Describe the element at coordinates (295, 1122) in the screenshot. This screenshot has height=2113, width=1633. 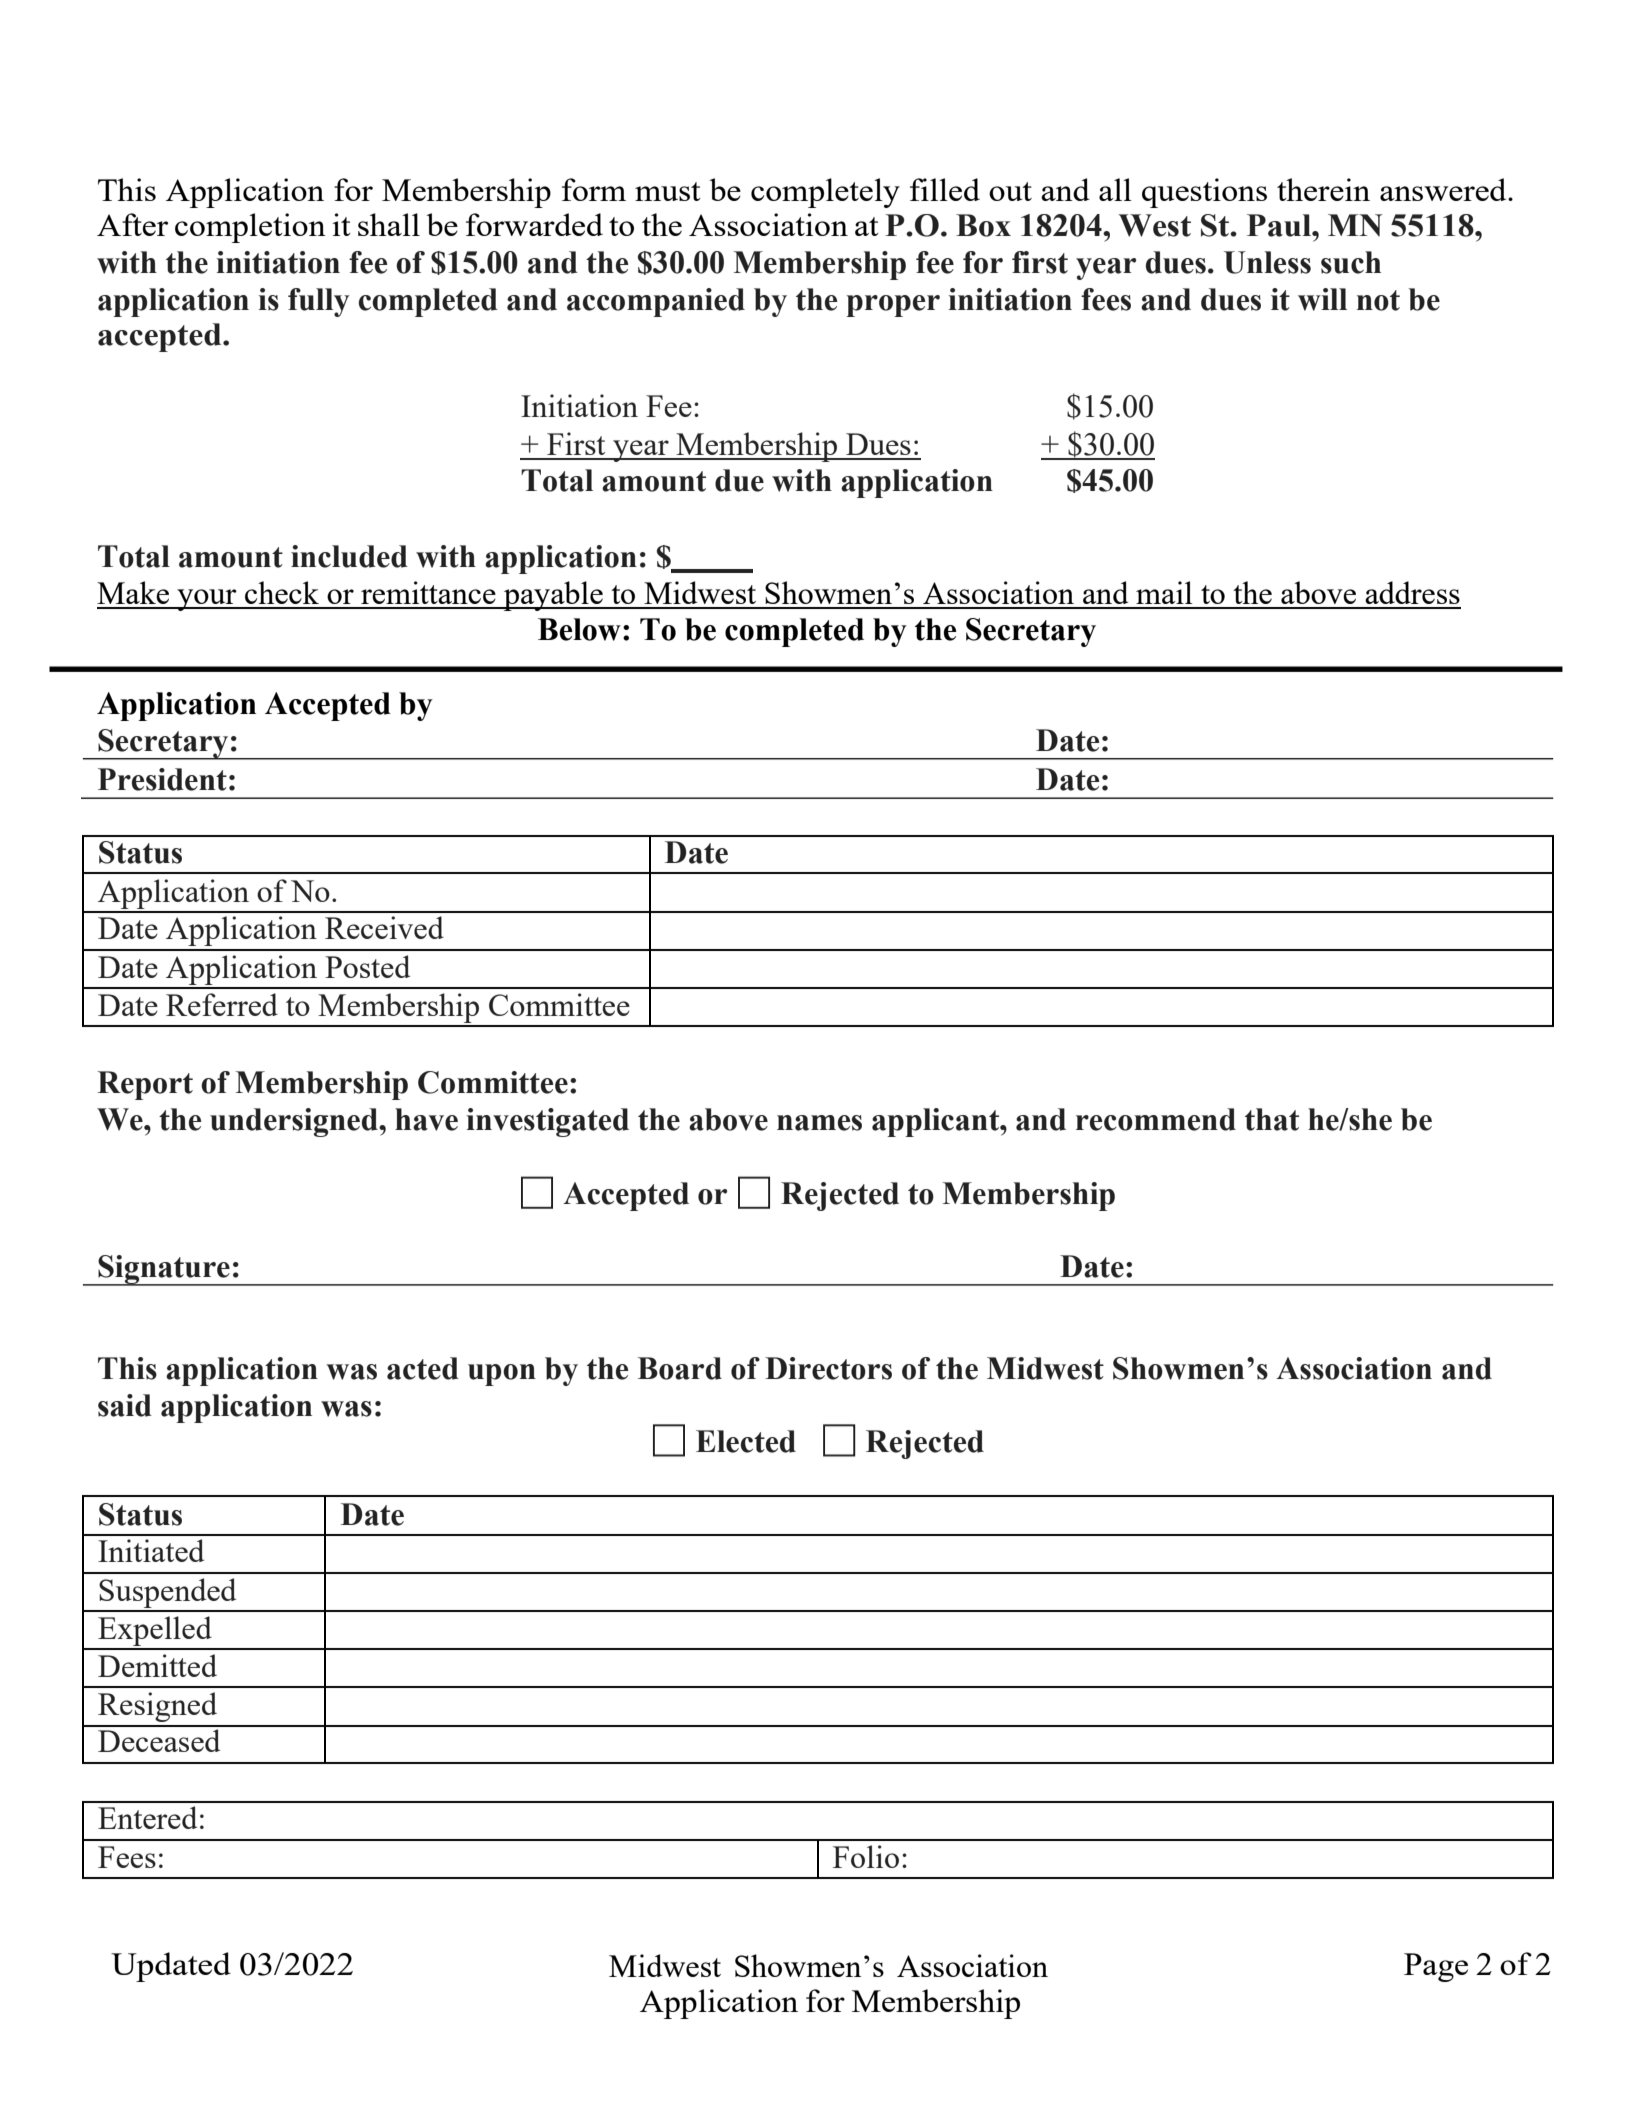
I see `undersigned` at that location.
